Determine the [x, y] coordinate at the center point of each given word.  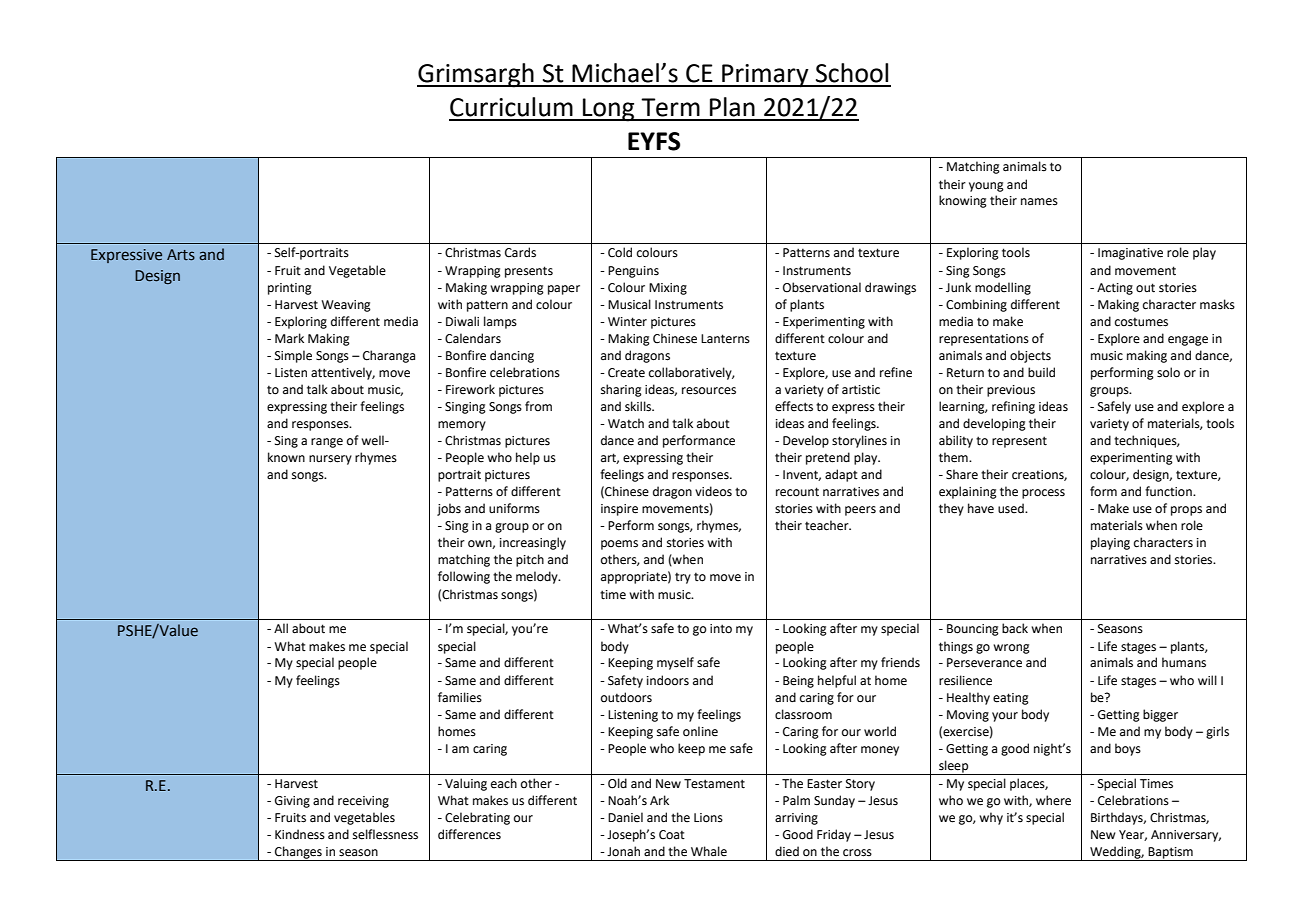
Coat [672, 835]
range [327, 443]
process [1043, 494]
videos [713, 491]
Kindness [300, 834]
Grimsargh [476, 75]
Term [670, 107]
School [852, 73]
